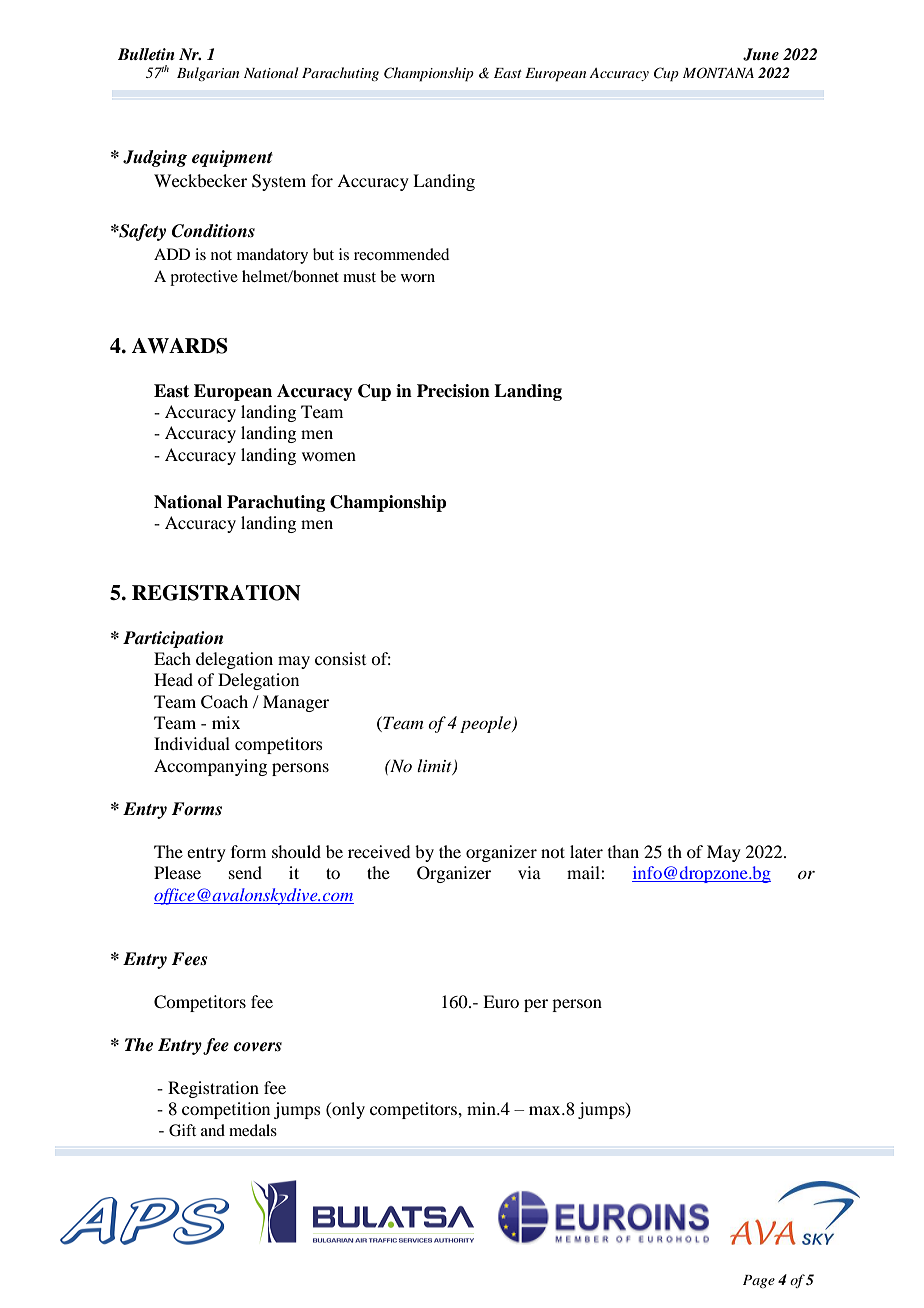 Image resolution: width=924 pixels, height=1308 pixels. I want to click on Coach, so click(224, 702).
